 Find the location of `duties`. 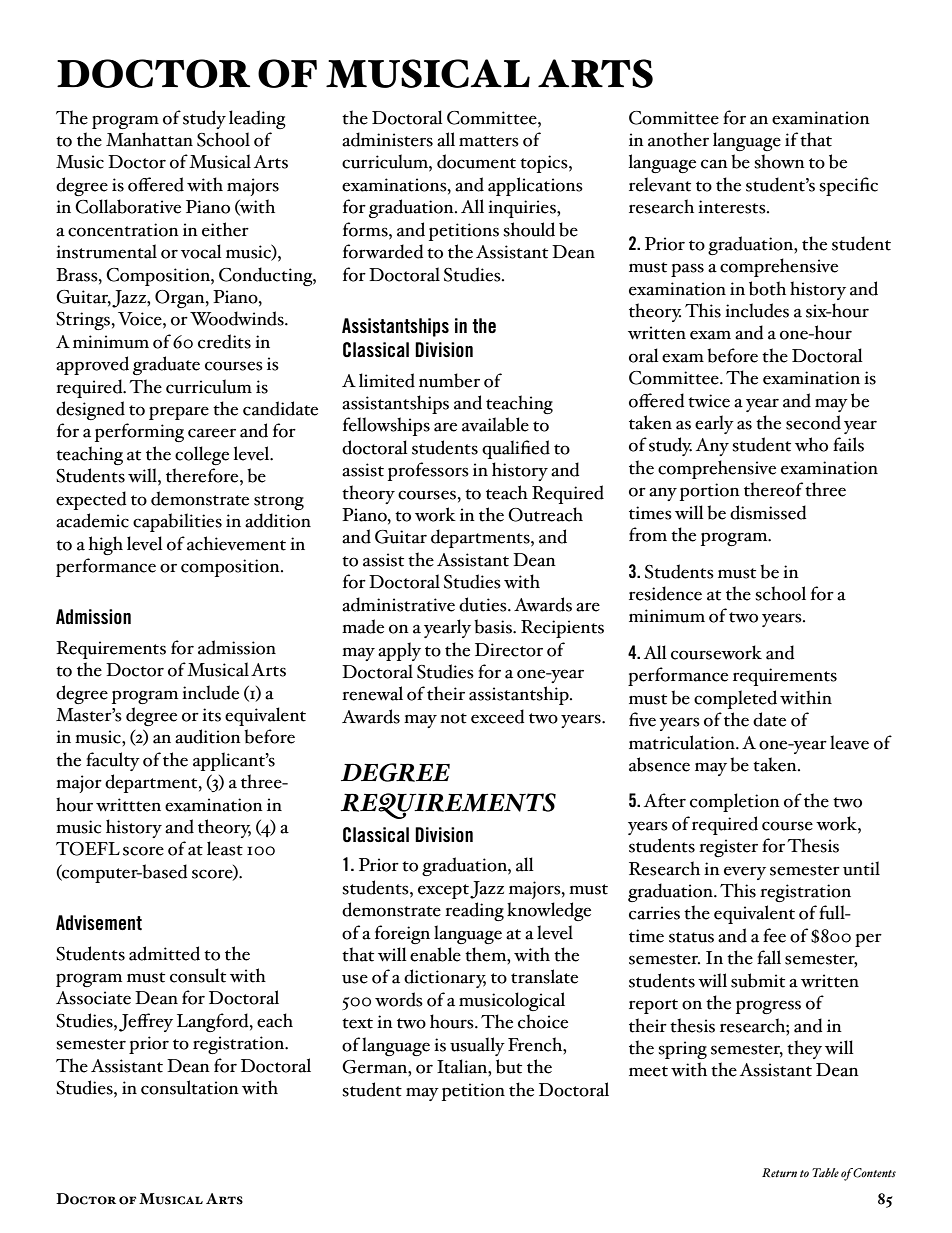

duties is located at coordinates (484, 604).
